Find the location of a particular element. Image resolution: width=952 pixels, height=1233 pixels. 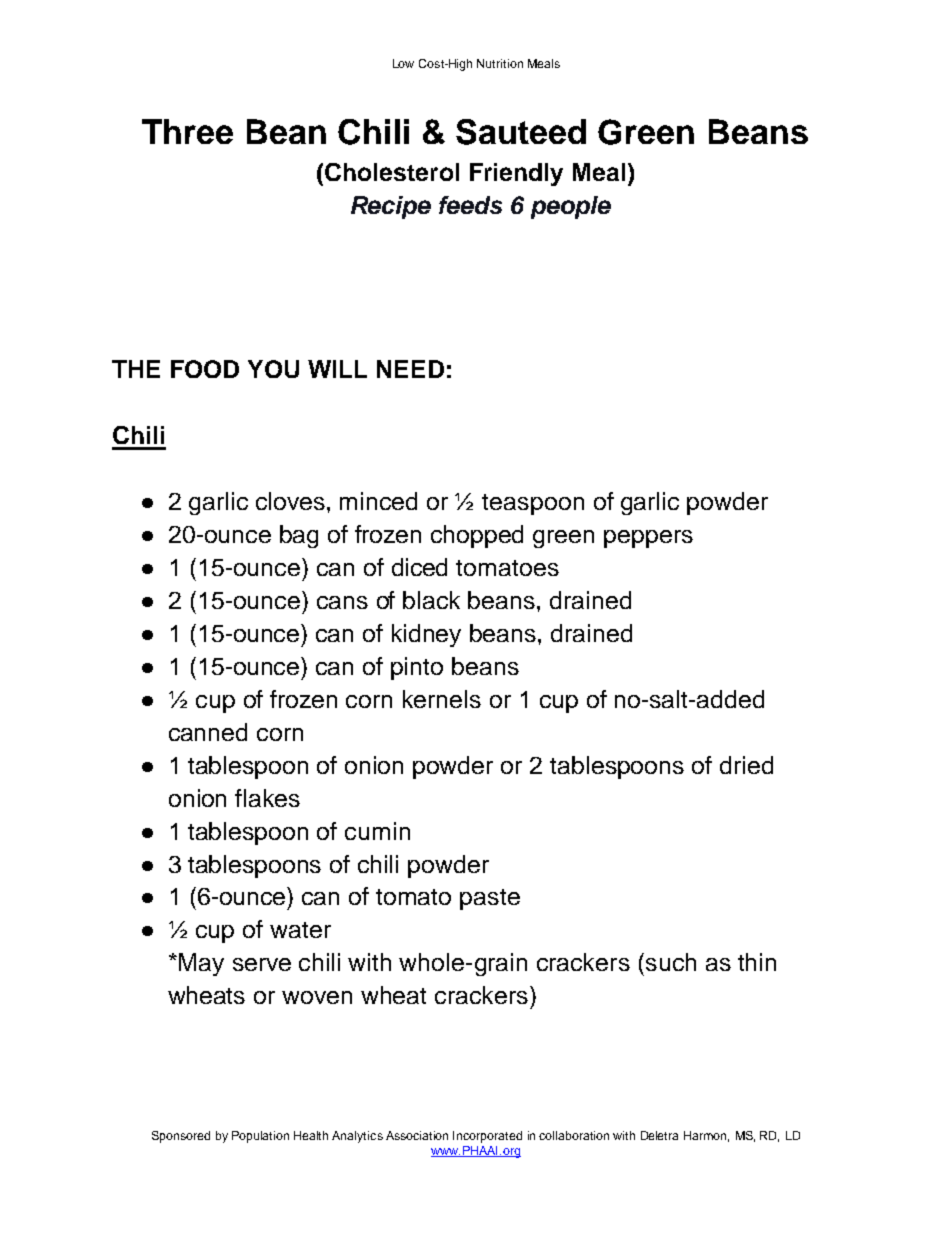

Sponsored is located at coordinates (181, 1137).
